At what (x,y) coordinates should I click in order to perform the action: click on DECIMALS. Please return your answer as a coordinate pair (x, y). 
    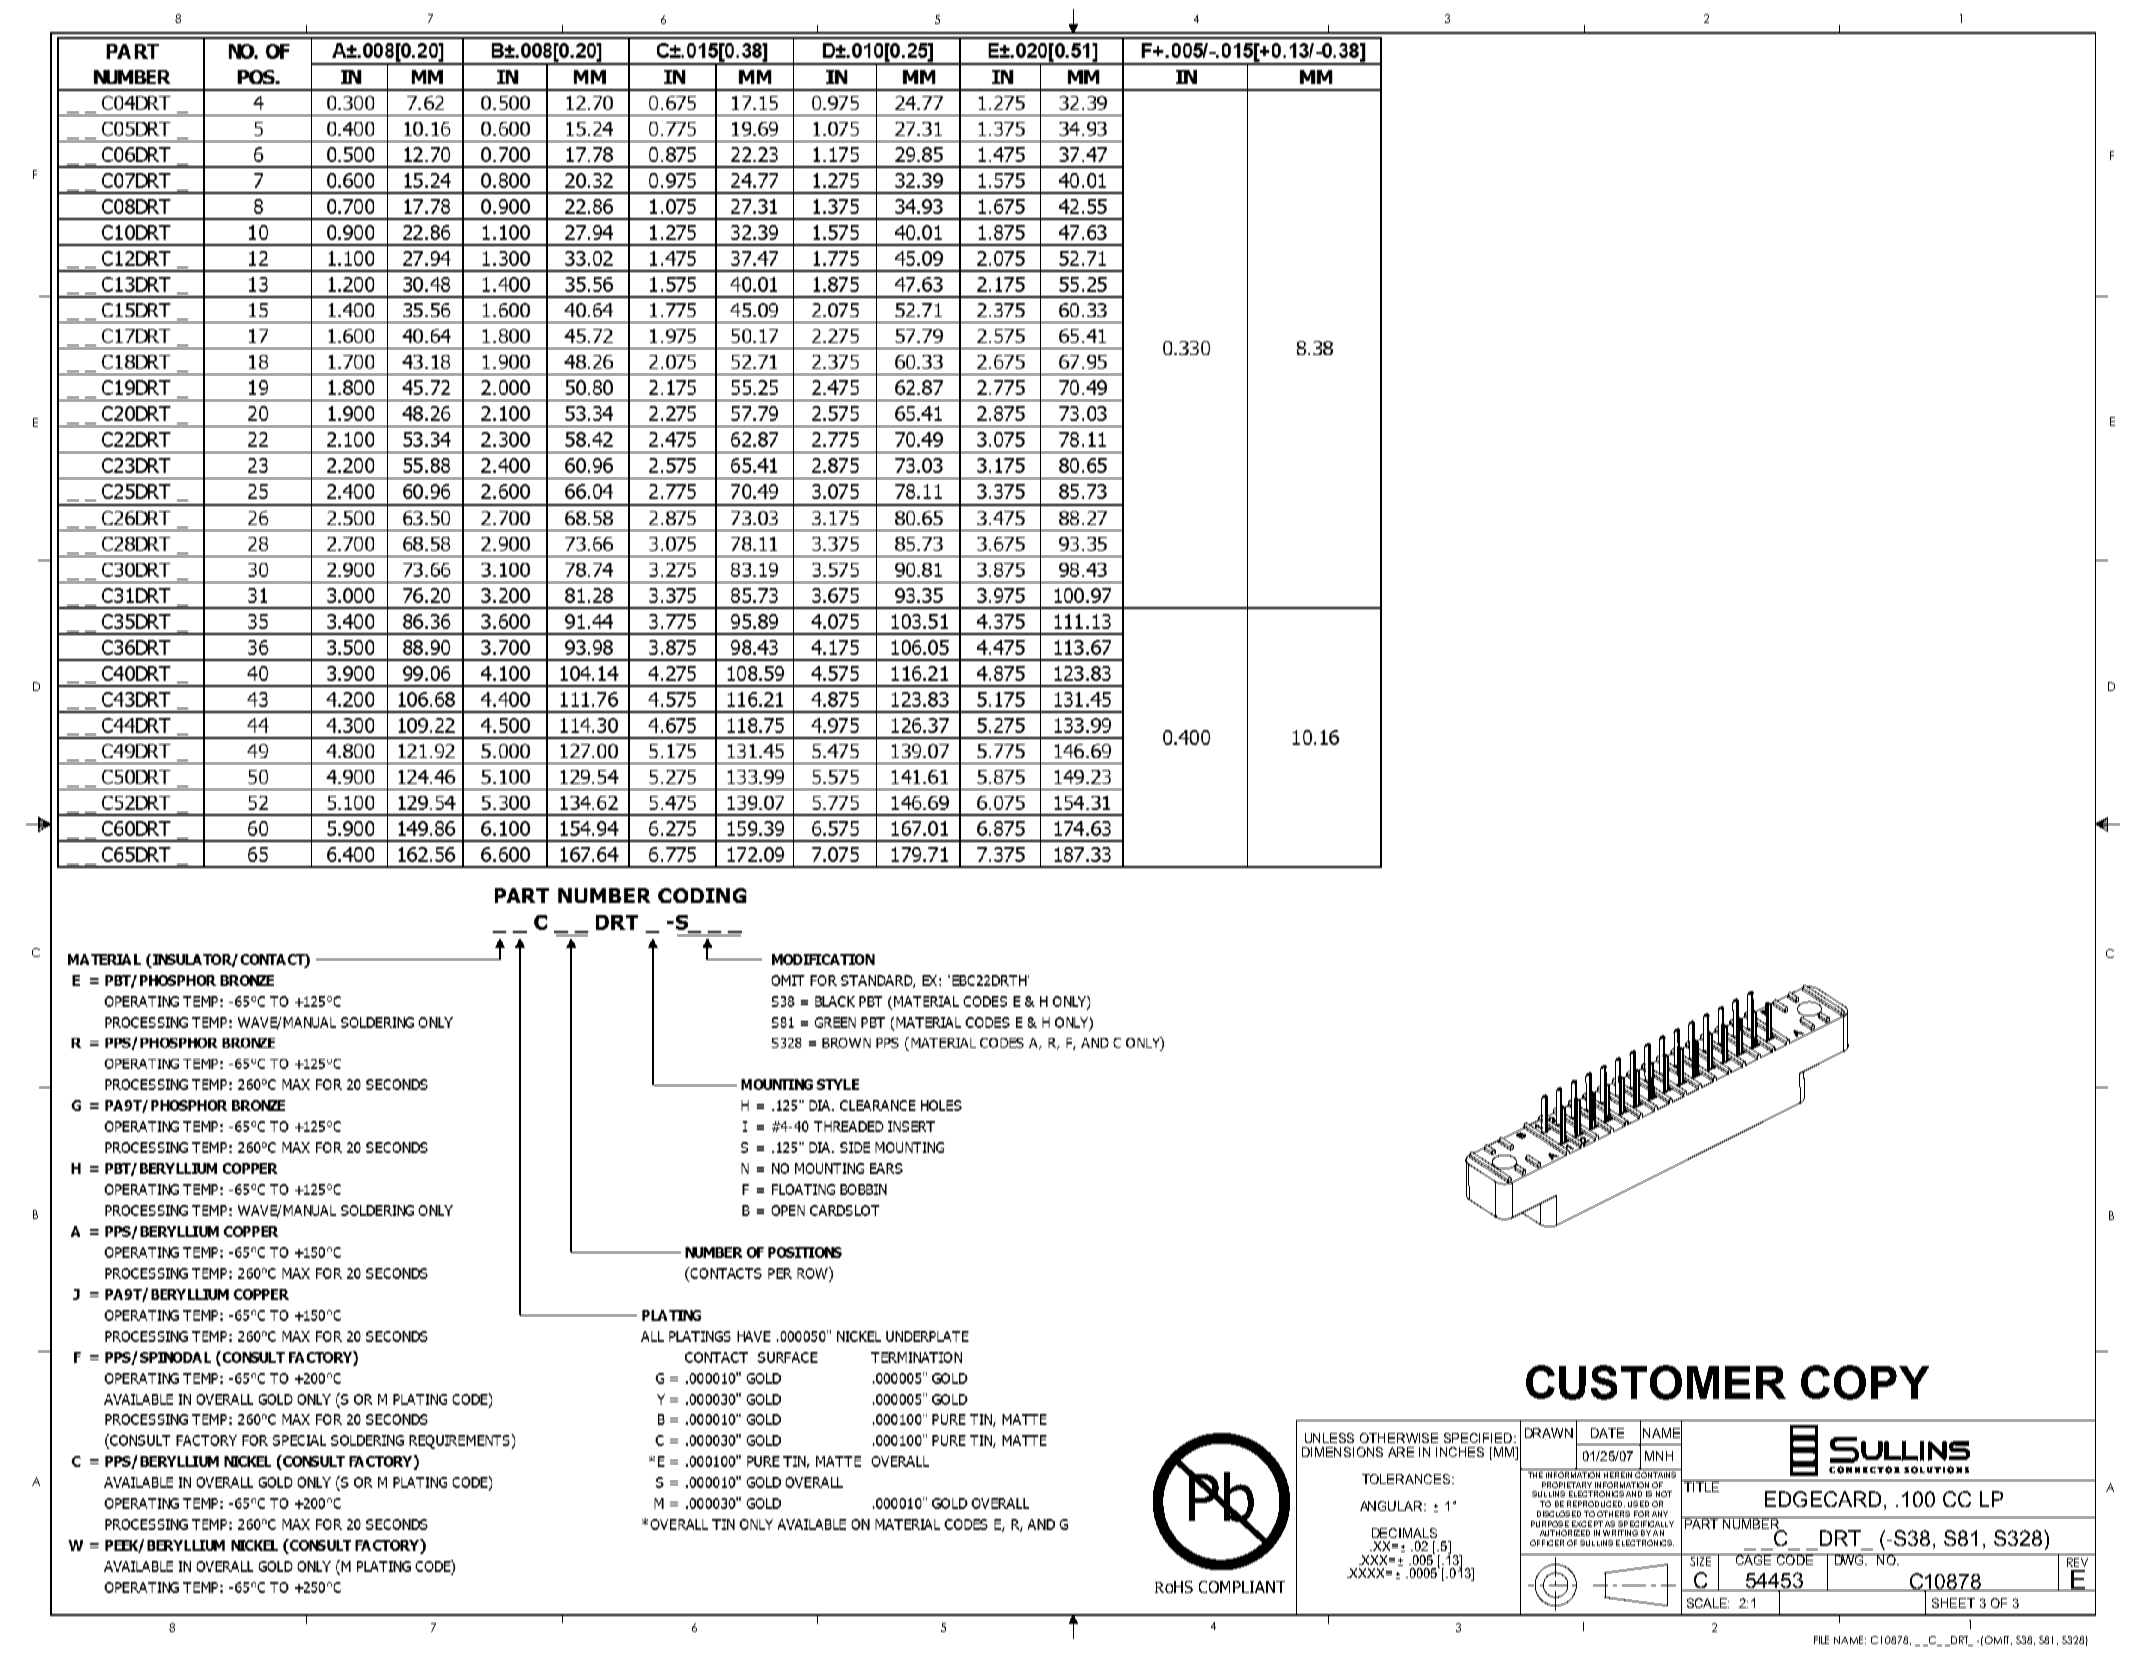
    Looking at the image, I should click on (1404, 1533).
